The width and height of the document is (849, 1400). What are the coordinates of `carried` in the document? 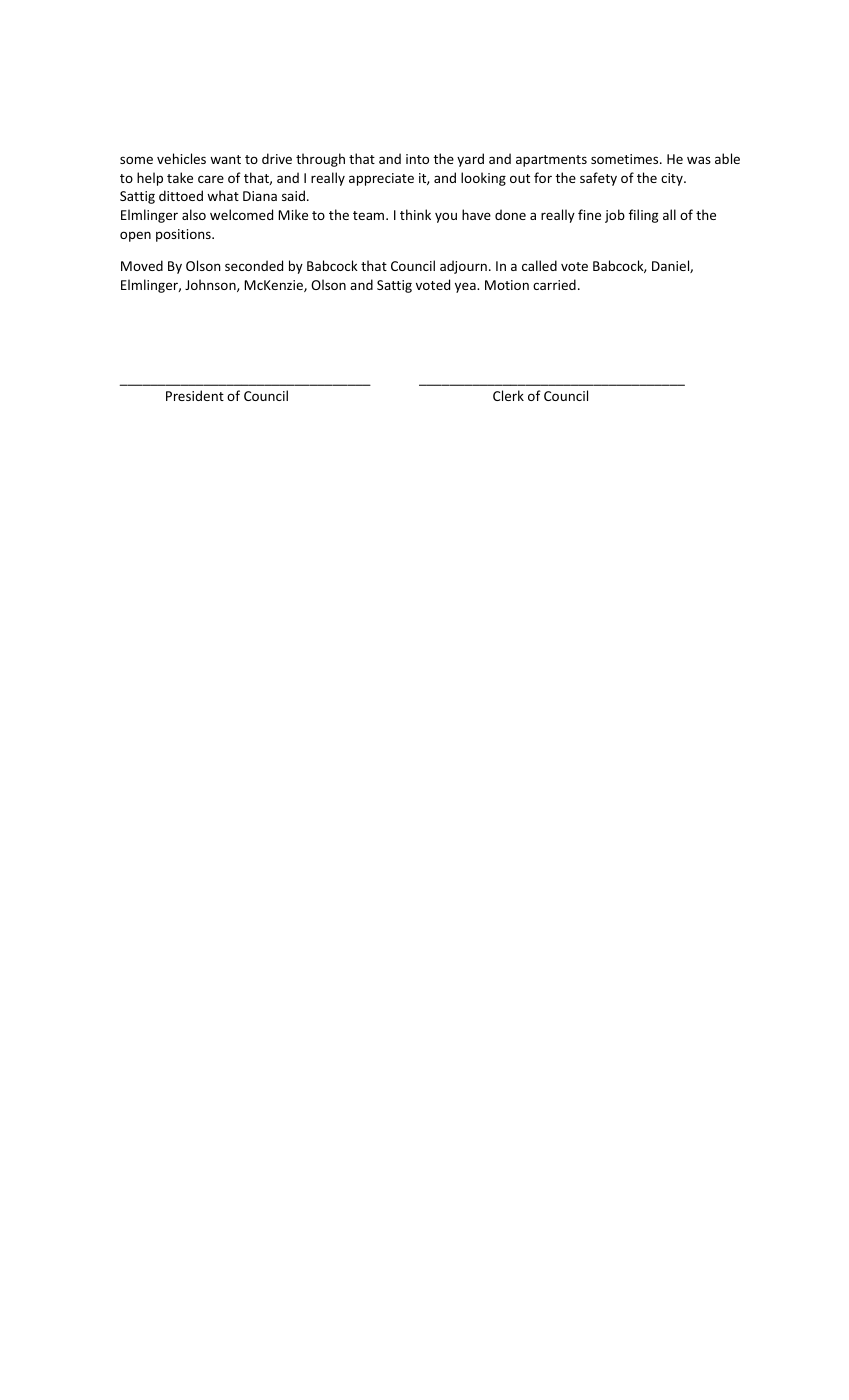 It's located at (554, 284).
